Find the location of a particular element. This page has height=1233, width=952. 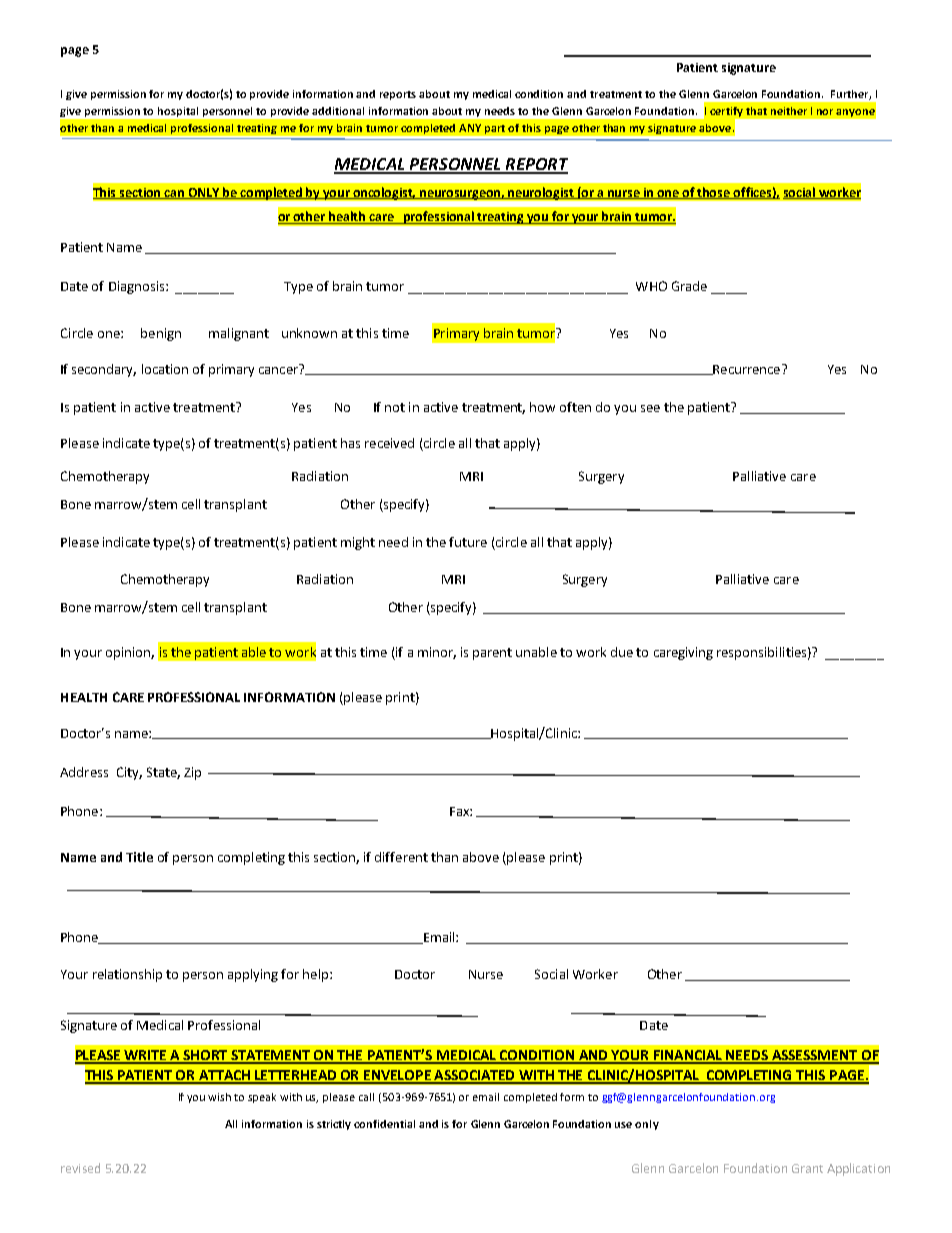

received is located at coordinates (389, 443).
